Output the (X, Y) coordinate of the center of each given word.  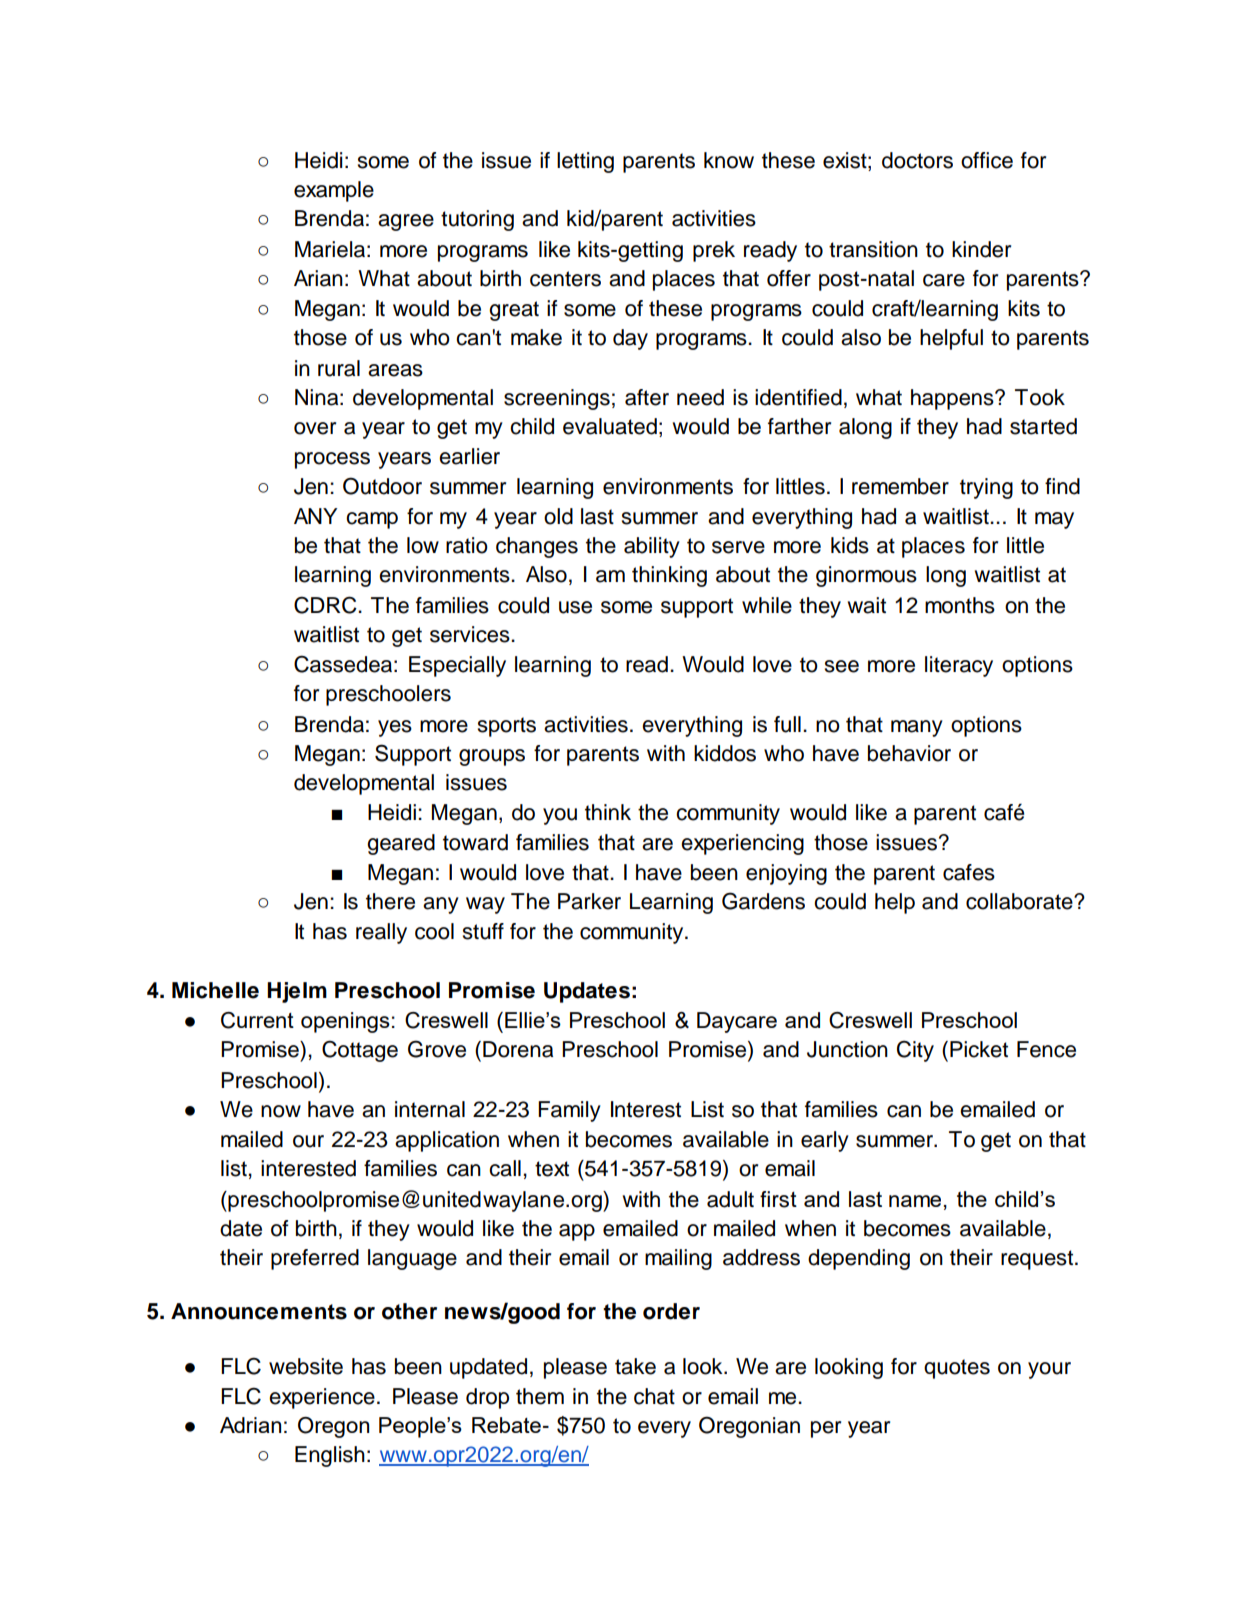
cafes (969, 872)
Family (569, 1111)
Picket (979, 1049)
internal (430, 1109)
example (334, 191)
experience (322, 1398)
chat (654, 1396)
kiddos (725, 753)
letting (585, 162)
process (332, 460)
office (987, 160)
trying (986, 488)
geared (401, 844)
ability (652, 547)
